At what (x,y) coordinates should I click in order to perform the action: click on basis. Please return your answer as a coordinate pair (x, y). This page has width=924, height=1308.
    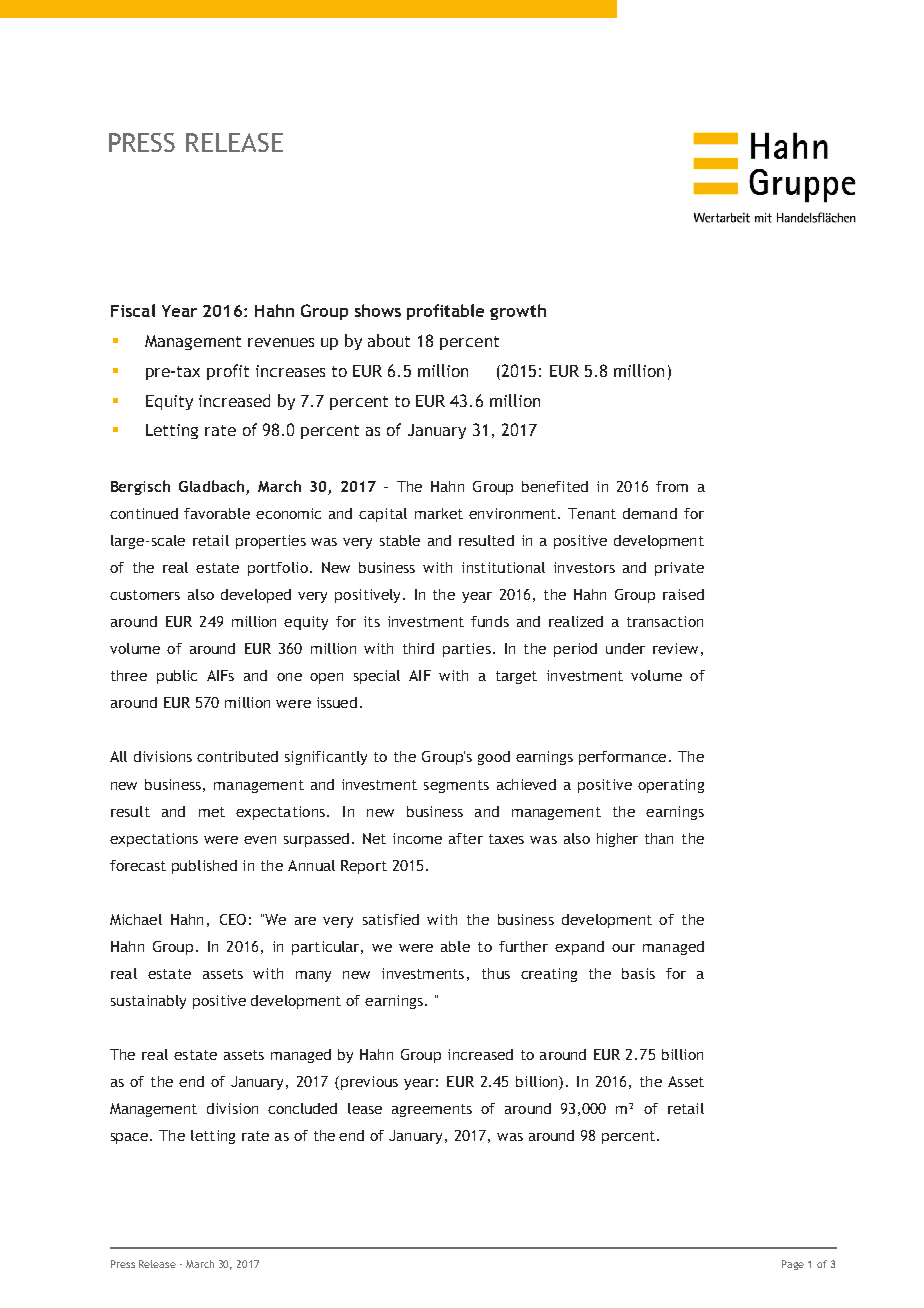
    Looking at the image, I should click on (638, 973).
